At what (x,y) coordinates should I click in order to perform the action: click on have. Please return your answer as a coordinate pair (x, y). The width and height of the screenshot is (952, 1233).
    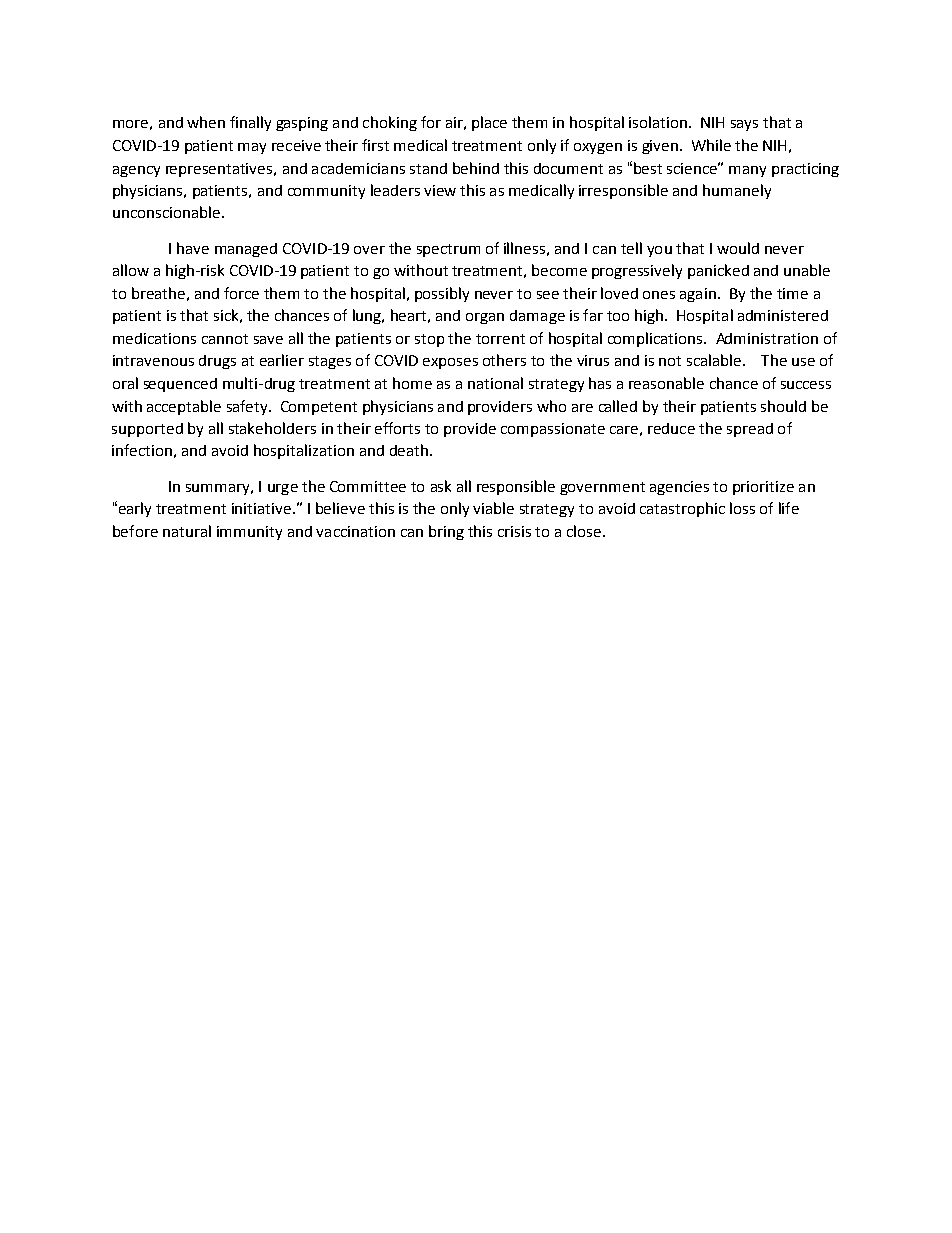
    Looking at the image, I should click on (193, 248).
